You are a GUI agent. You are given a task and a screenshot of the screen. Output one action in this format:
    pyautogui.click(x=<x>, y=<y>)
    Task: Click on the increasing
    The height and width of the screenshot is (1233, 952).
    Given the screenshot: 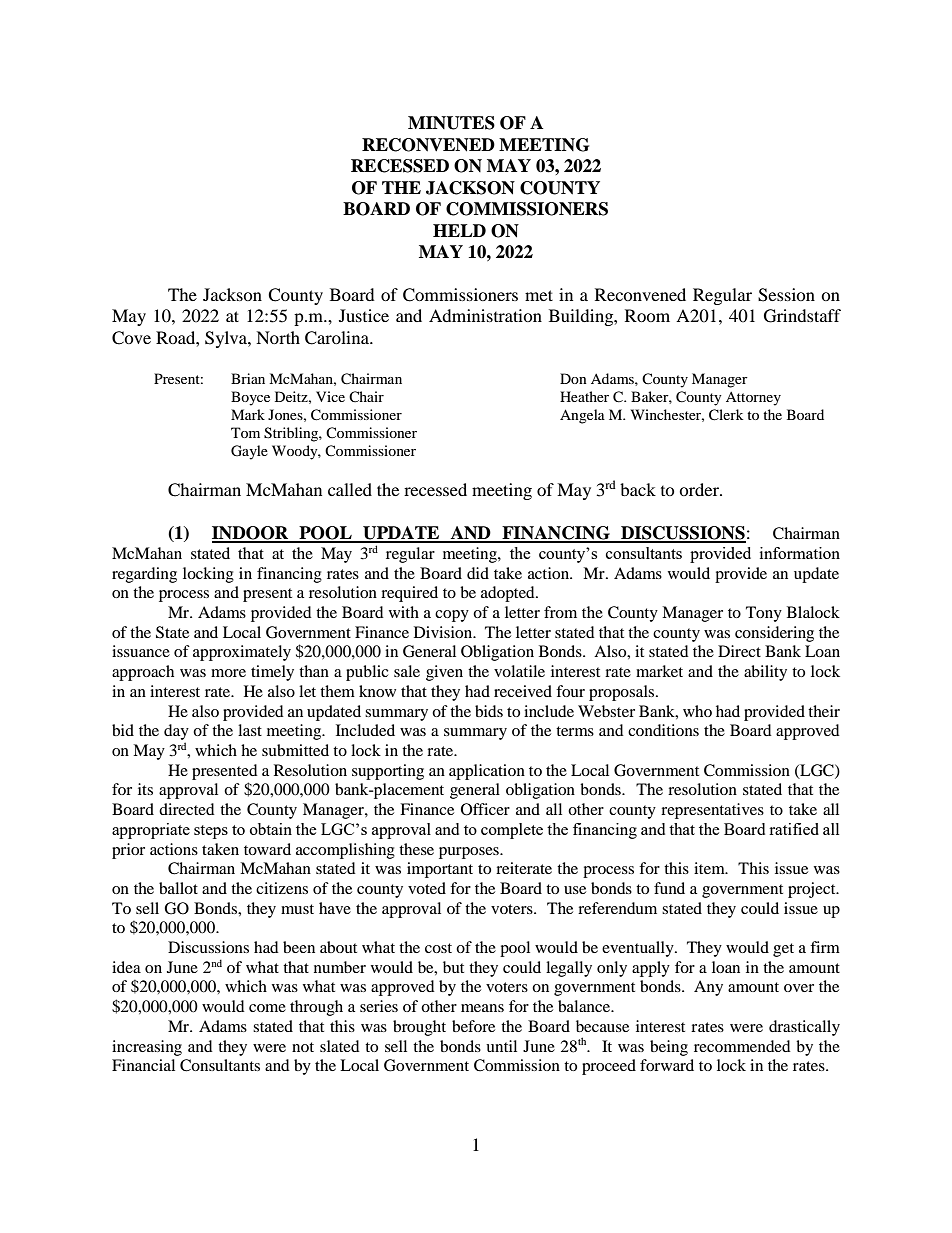 What is the action you would take?
    pyautogui.click(x=147, y=1048)
